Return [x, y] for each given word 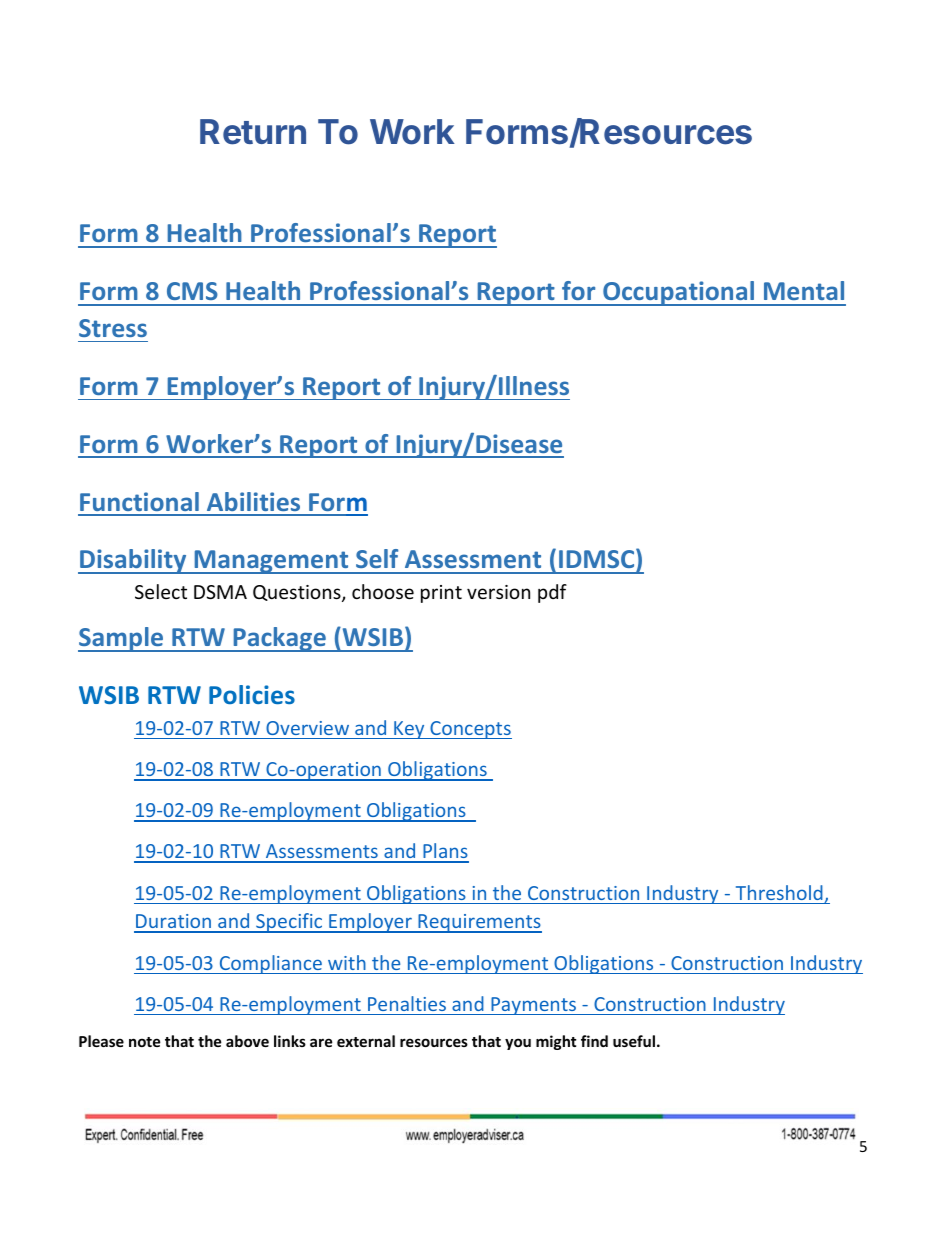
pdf [552, 593]
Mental [804, 290]
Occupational [679, 293]
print [441, 594]
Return [253, 132]
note [145, 1042]
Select [161, 591]
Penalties [407, 1003]
